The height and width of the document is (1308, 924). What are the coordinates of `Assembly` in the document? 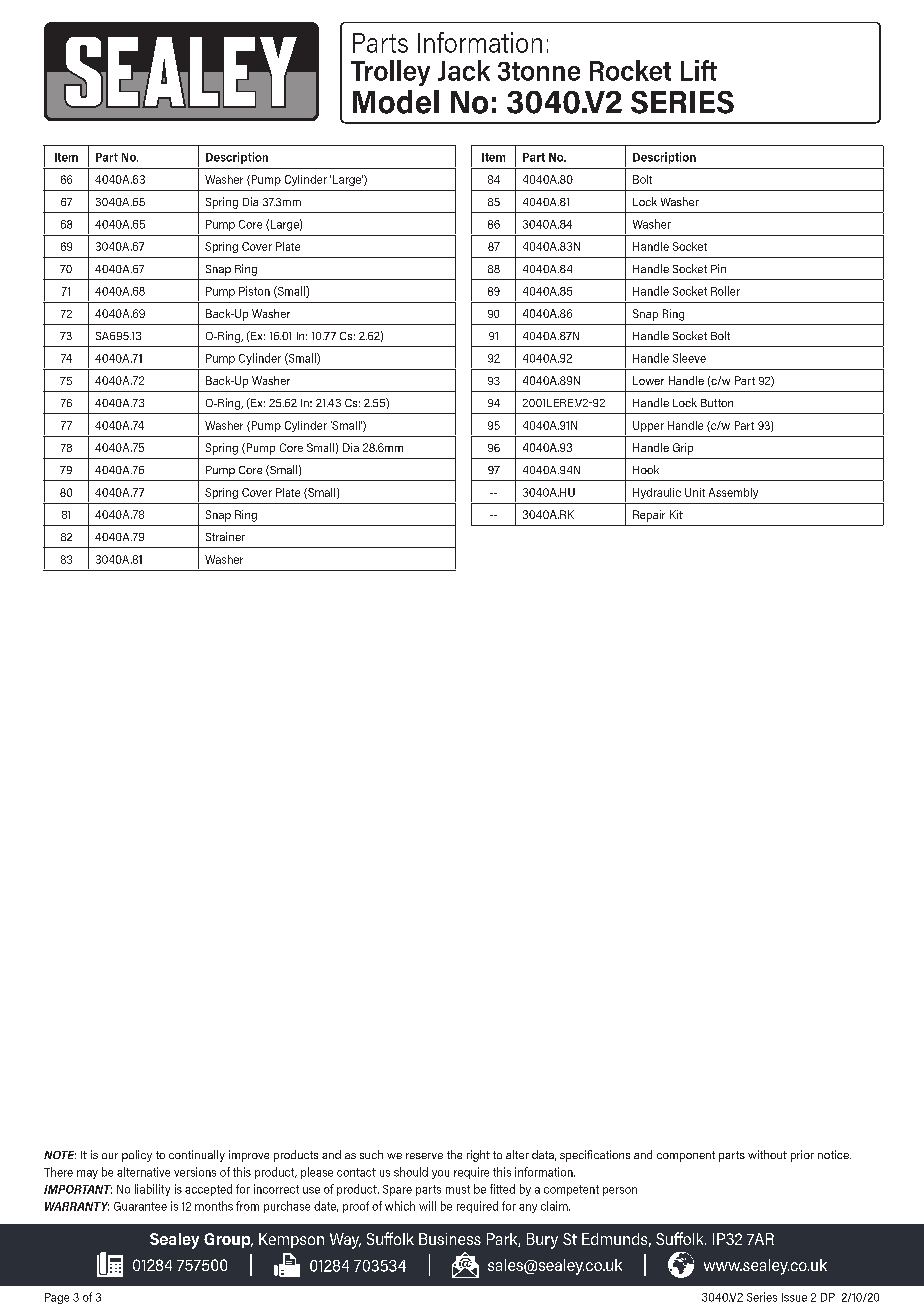 It's located at (733, 493).
